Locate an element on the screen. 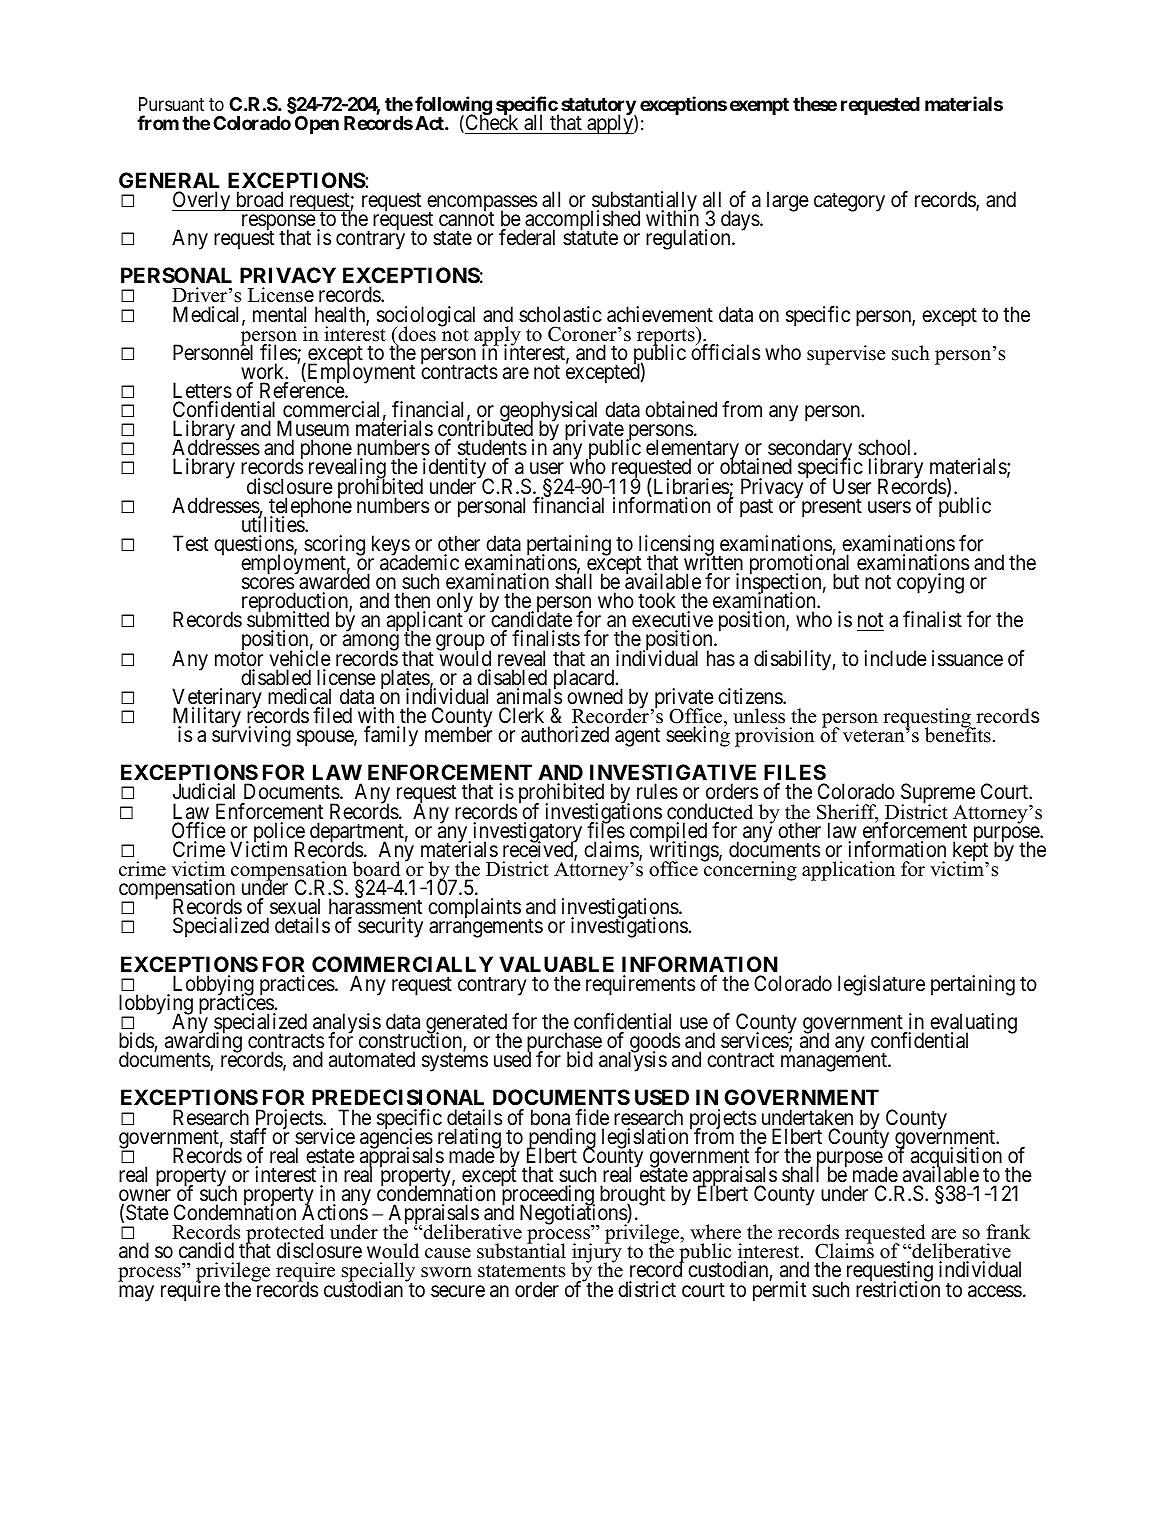  following is located at coordinates (453, 107).
